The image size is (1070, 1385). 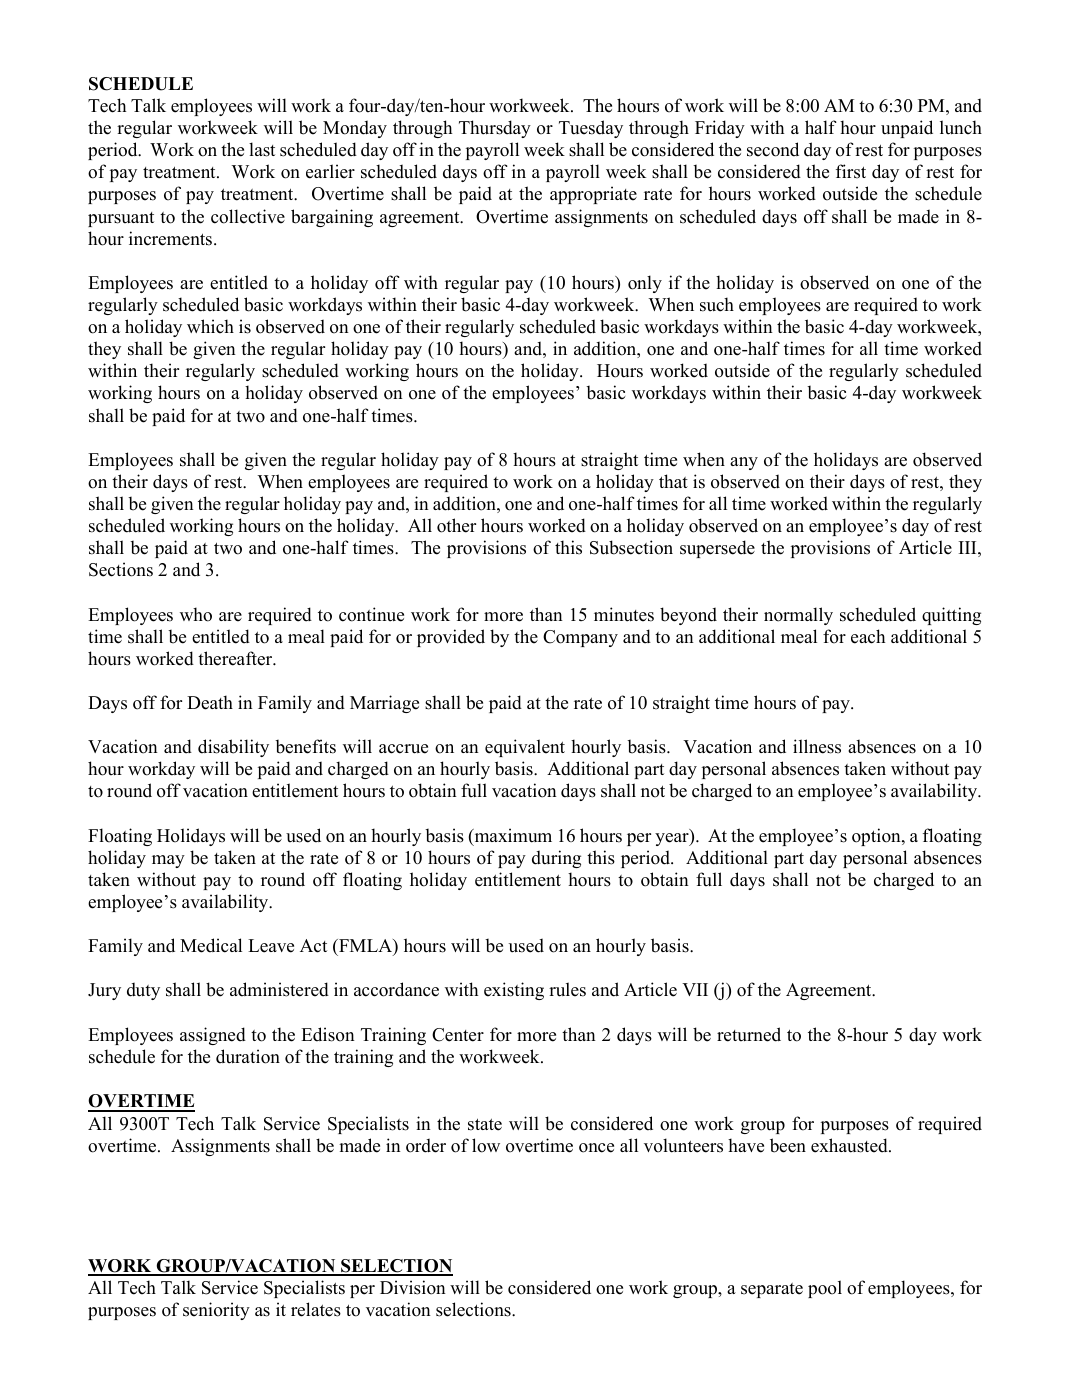 What do you see at coordinates (262, 149) in the screenshot?
I see `last` at bounding box center [262, 149].
